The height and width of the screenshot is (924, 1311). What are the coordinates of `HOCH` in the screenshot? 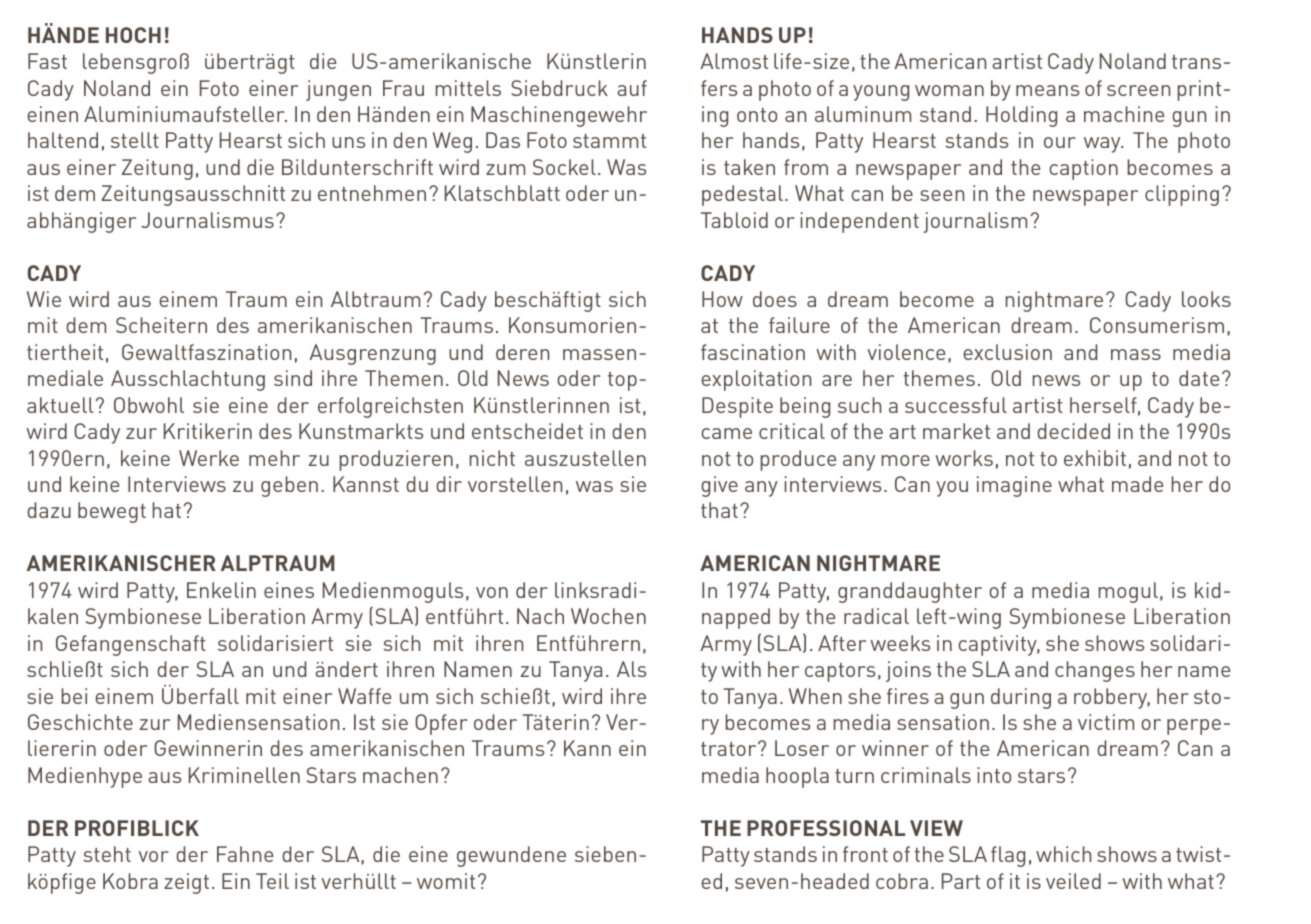 It's located at (133, 35).
